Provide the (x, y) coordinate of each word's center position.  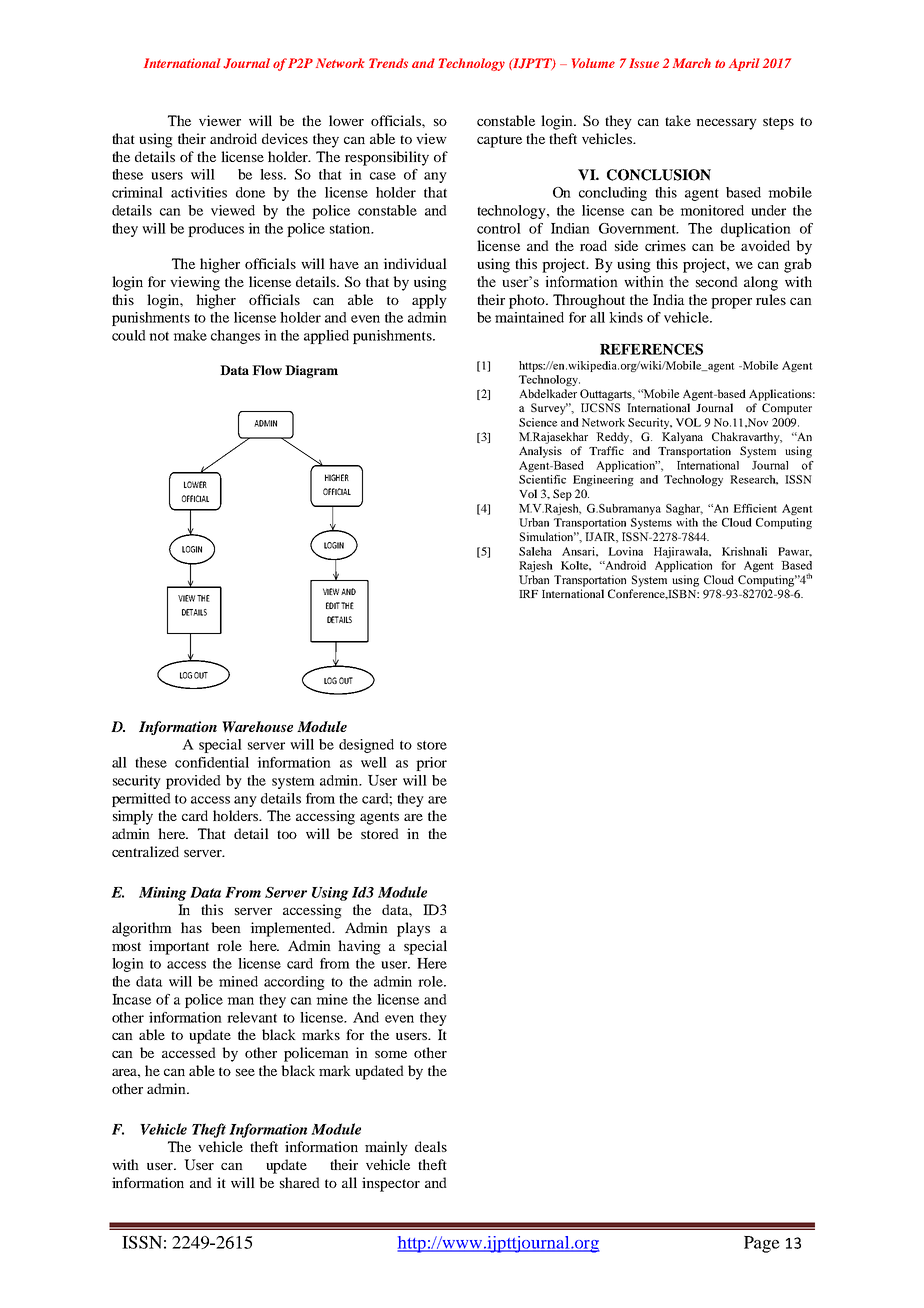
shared (300, 1182)
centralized (145, 851)
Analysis (540, 452)
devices (285, 138)
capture (499, 141)
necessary (726, 124)
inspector (391, 1184)
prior (431, 764)
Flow (267, 370)
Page (762, 1244)
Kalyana (682, 438)
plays (413, 929)
